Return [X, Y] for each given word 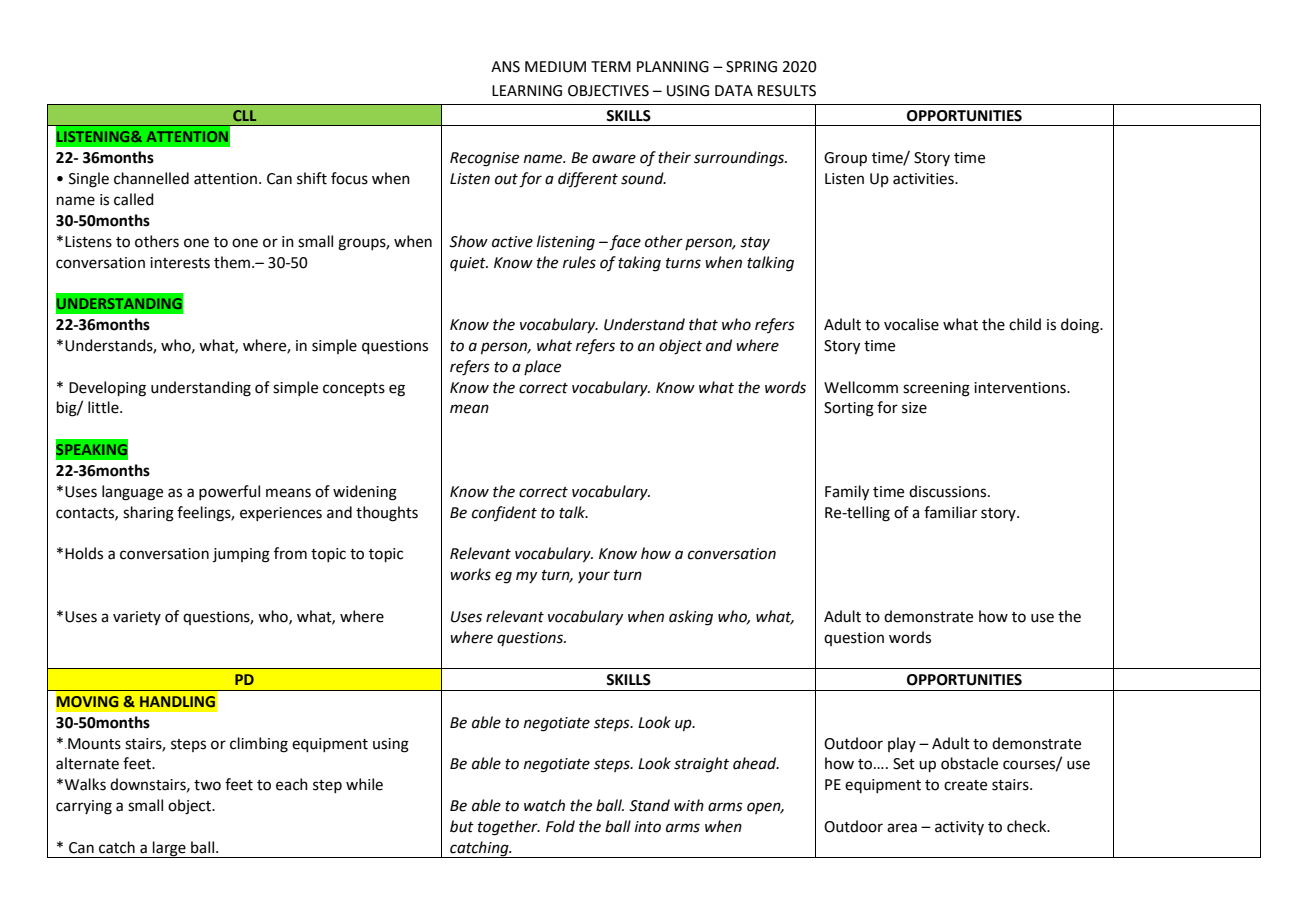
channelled [151, 178]
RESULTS [787, 91]
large [169, 849]
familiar [950, 512]
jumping [241, 555]
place [542, 367]
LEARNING [527, 91]
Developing [107, 389]
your [594, 577]
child [1025, 324]
